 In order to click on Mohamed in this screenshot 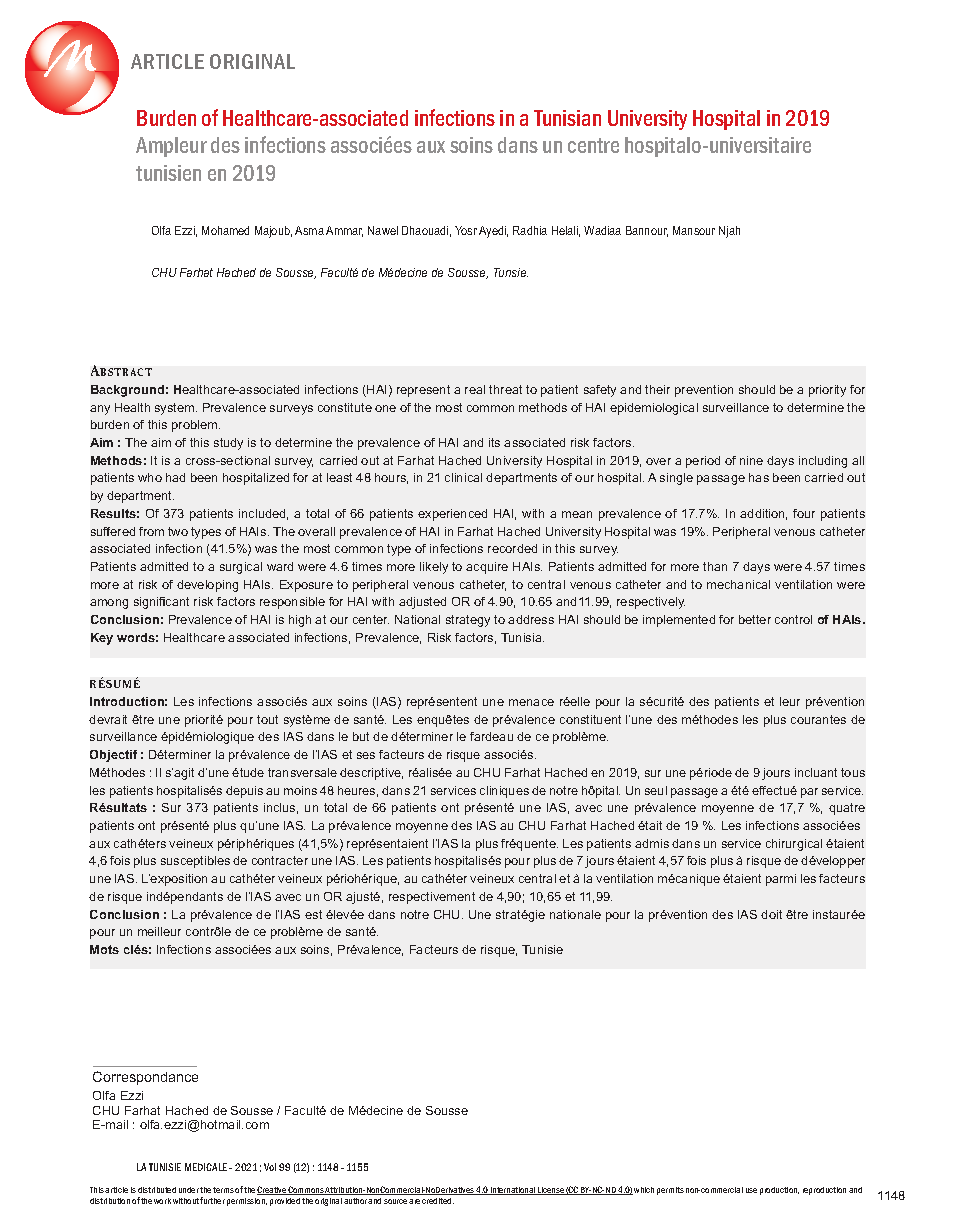, I will do `click(225, 230)`.
